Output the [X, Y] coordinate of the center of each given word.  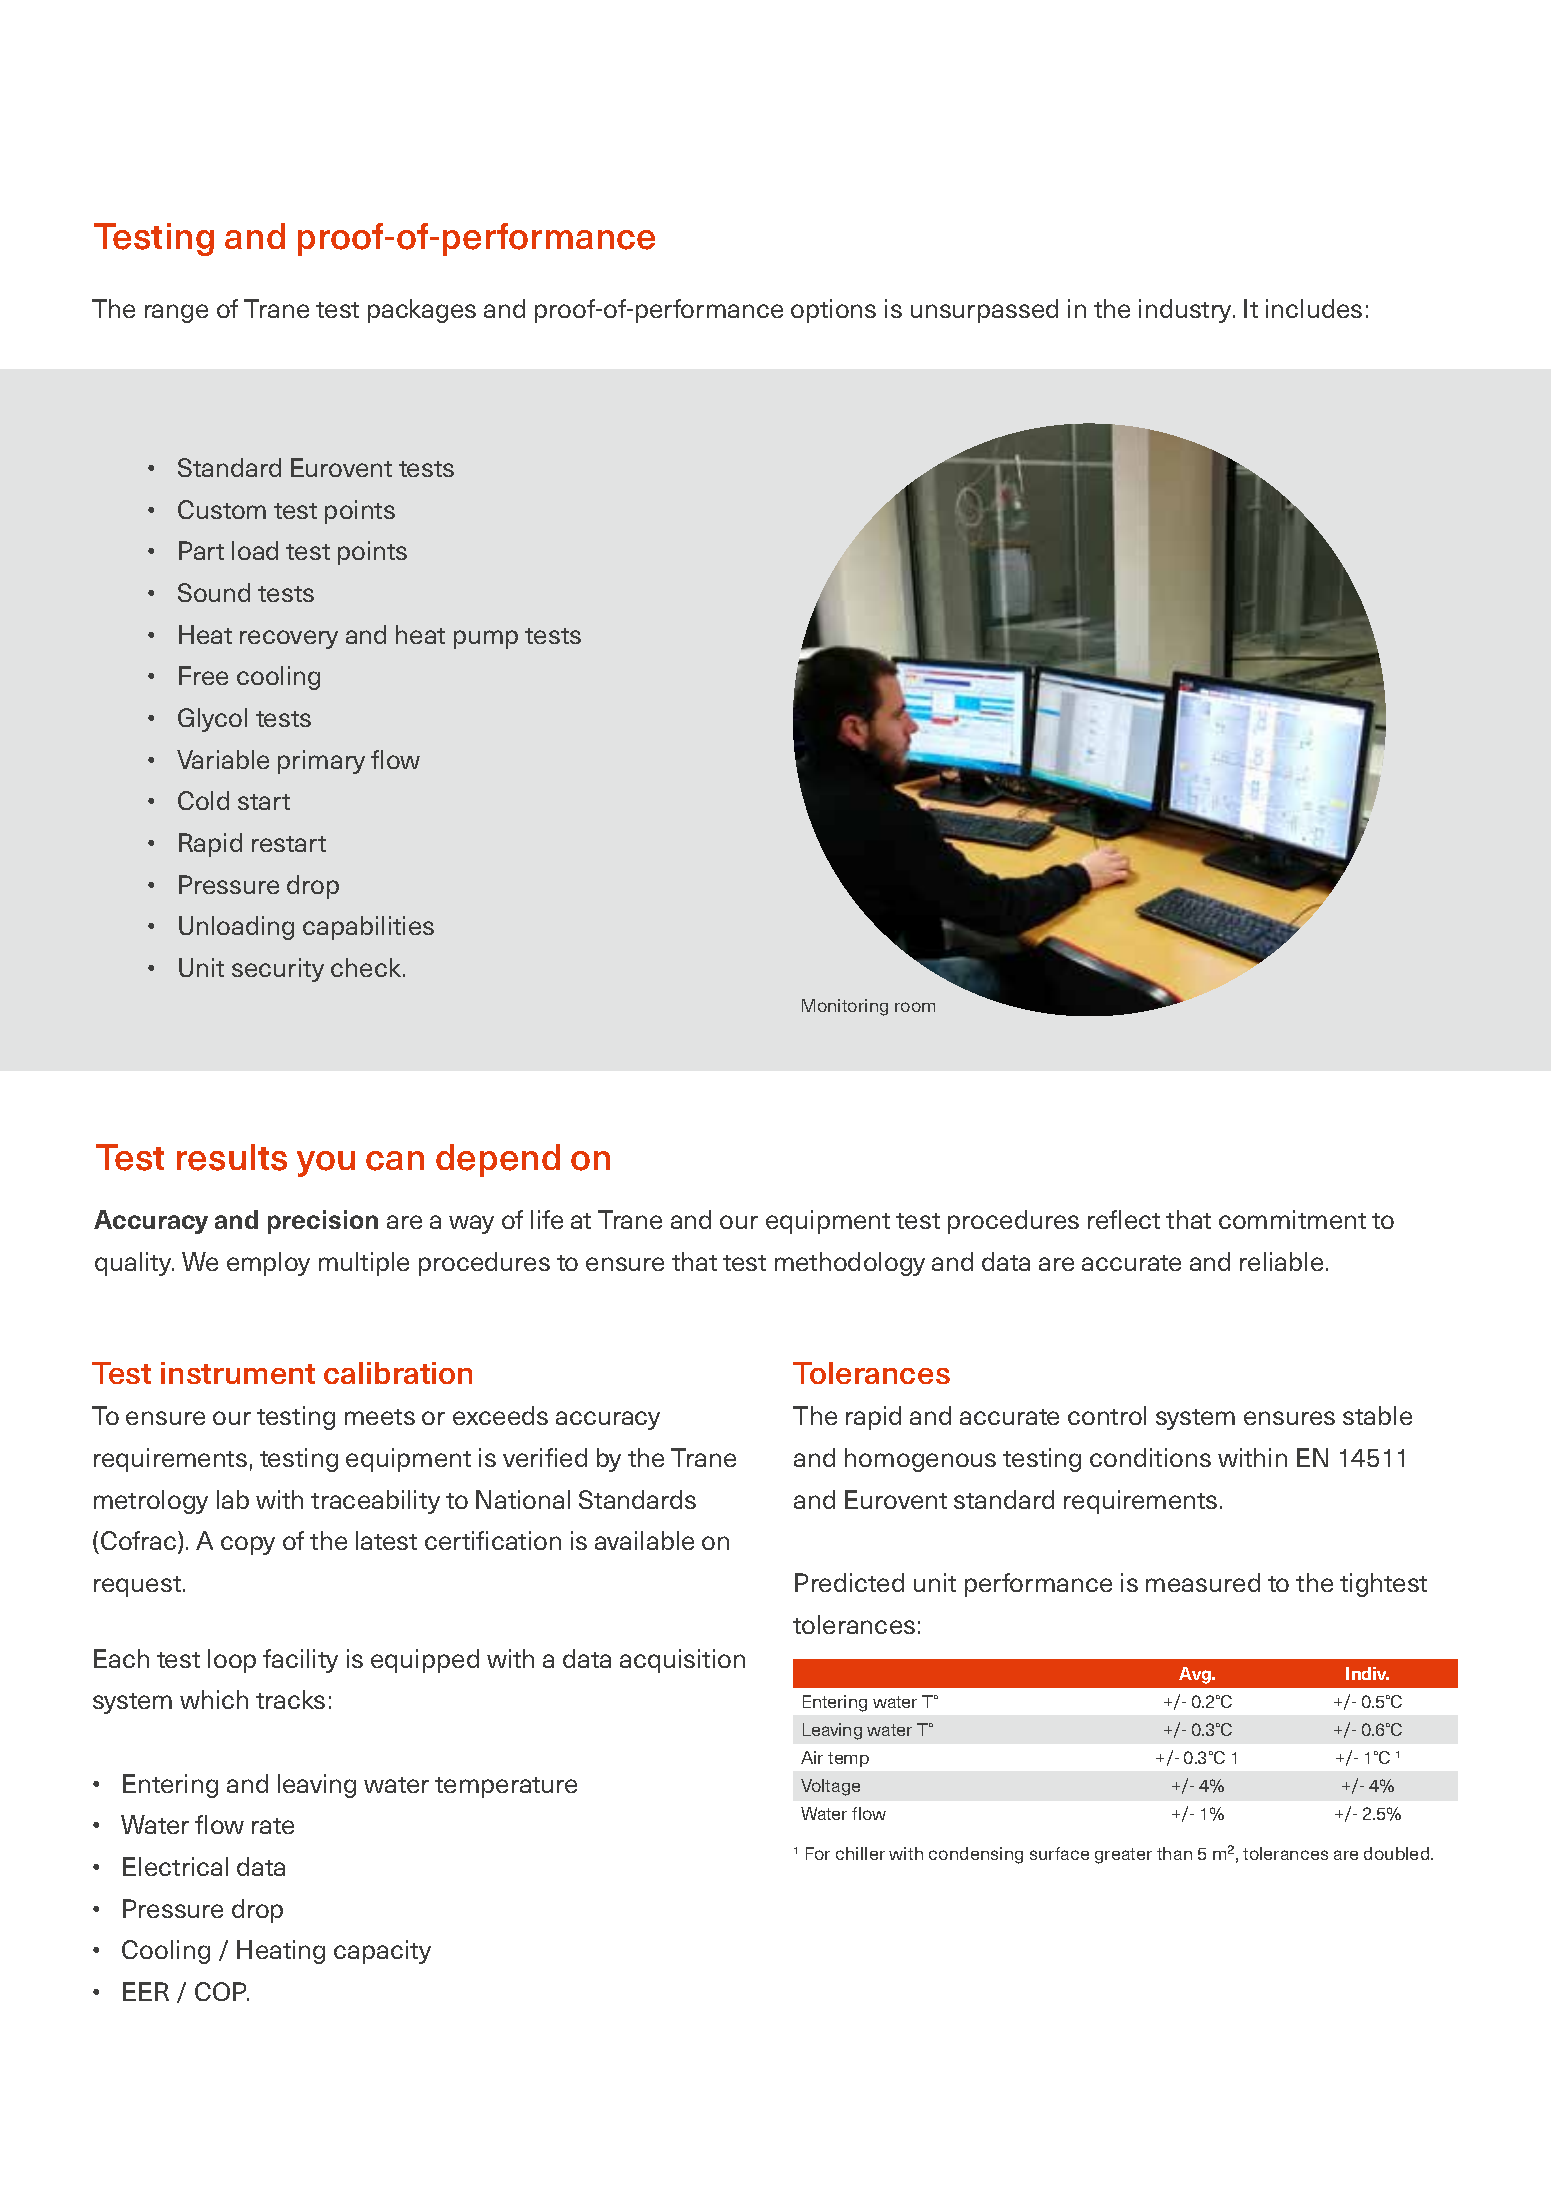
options [833, 311]
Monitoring [845, 1007]
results [232, 1157]
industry [1187, 311]
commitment [1292, 1219]
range [176, 313]
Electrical [175, 1866]
